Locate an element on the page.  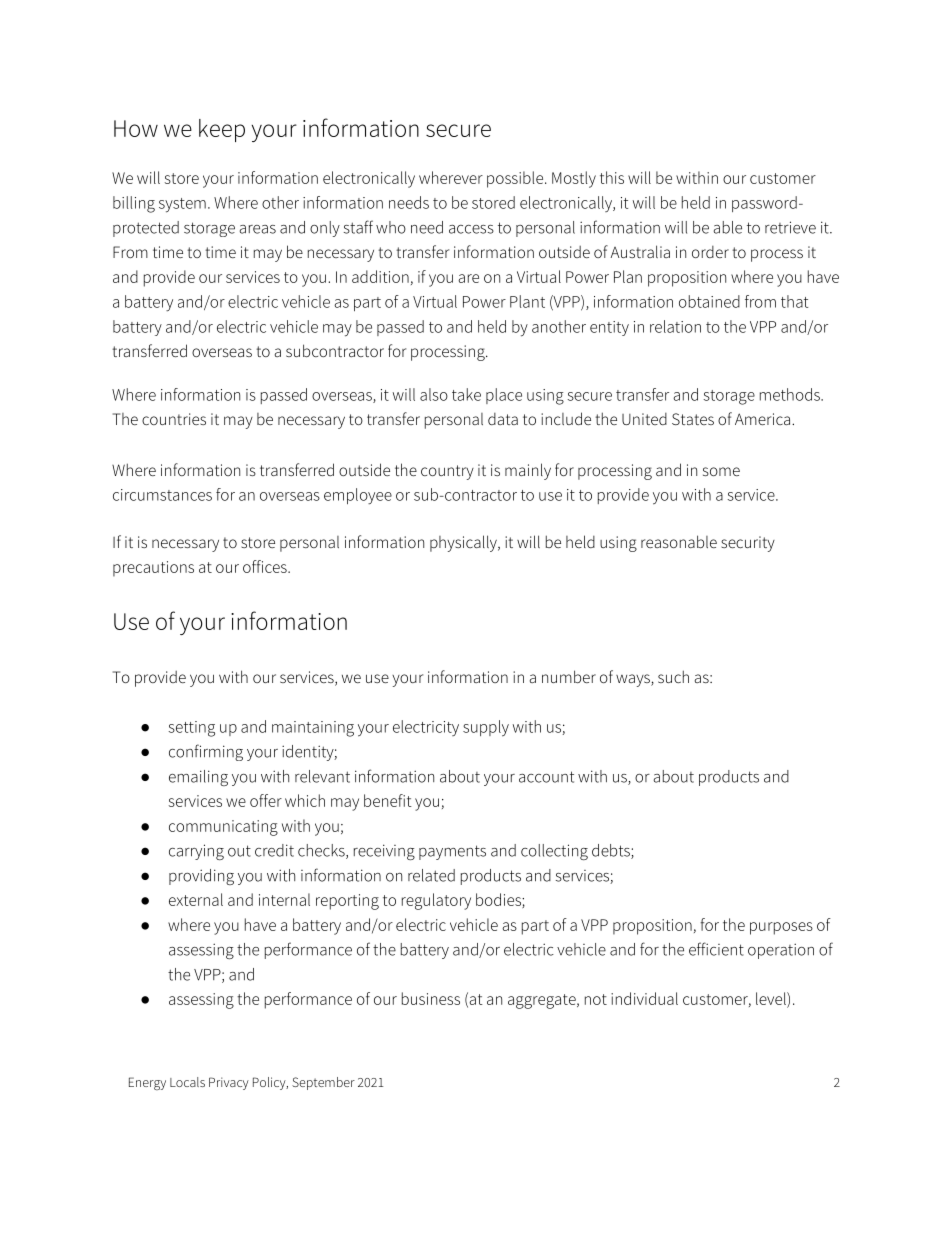
States is located at coordinates (693, 419).
